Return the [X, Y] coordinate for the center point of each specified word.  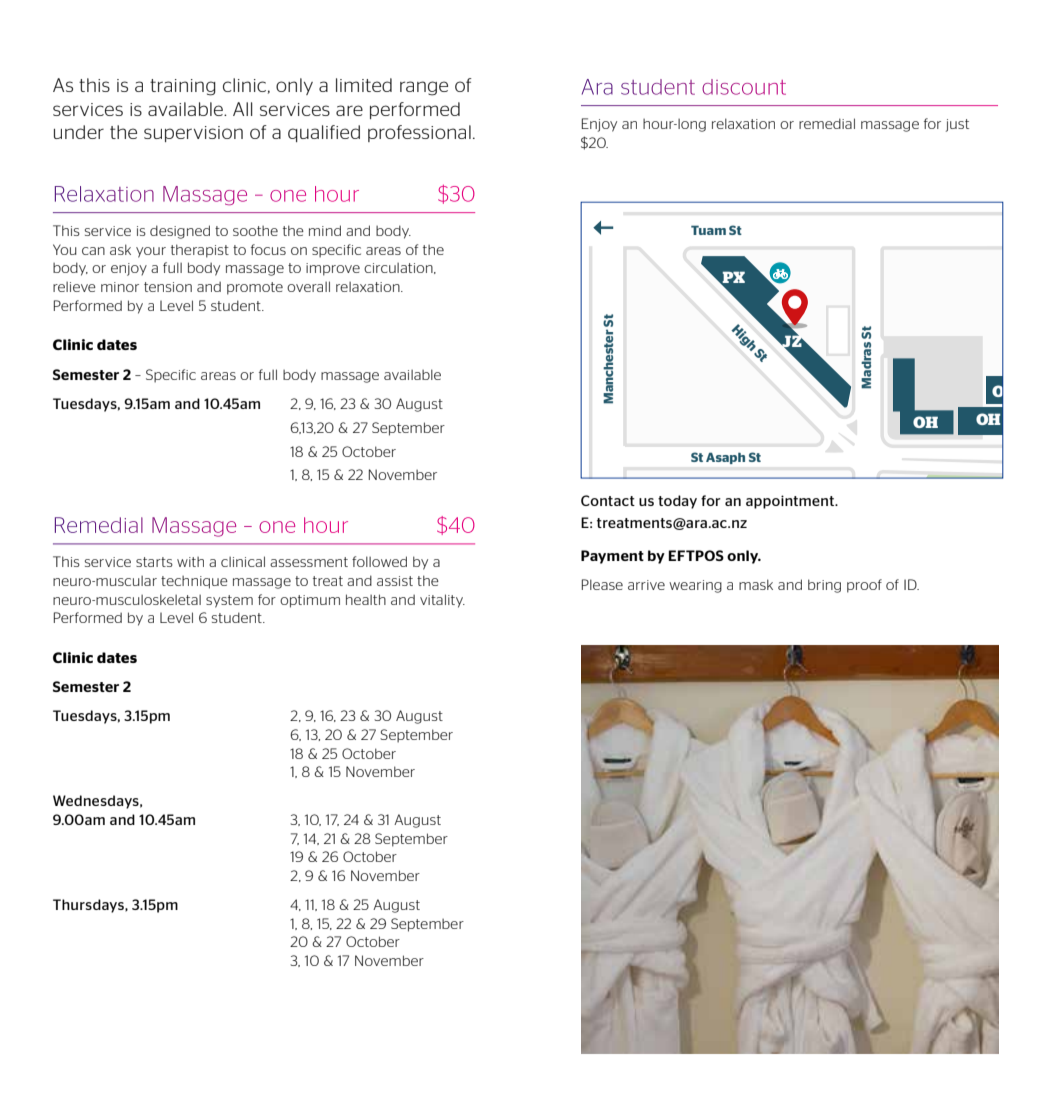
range [424, 88]
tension [168, 287]
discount [744, 87]
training [183, 87]
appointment [791, 502]
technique [194, 582]
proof [864, 586]
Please [602, 584]
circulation [399, 268]
